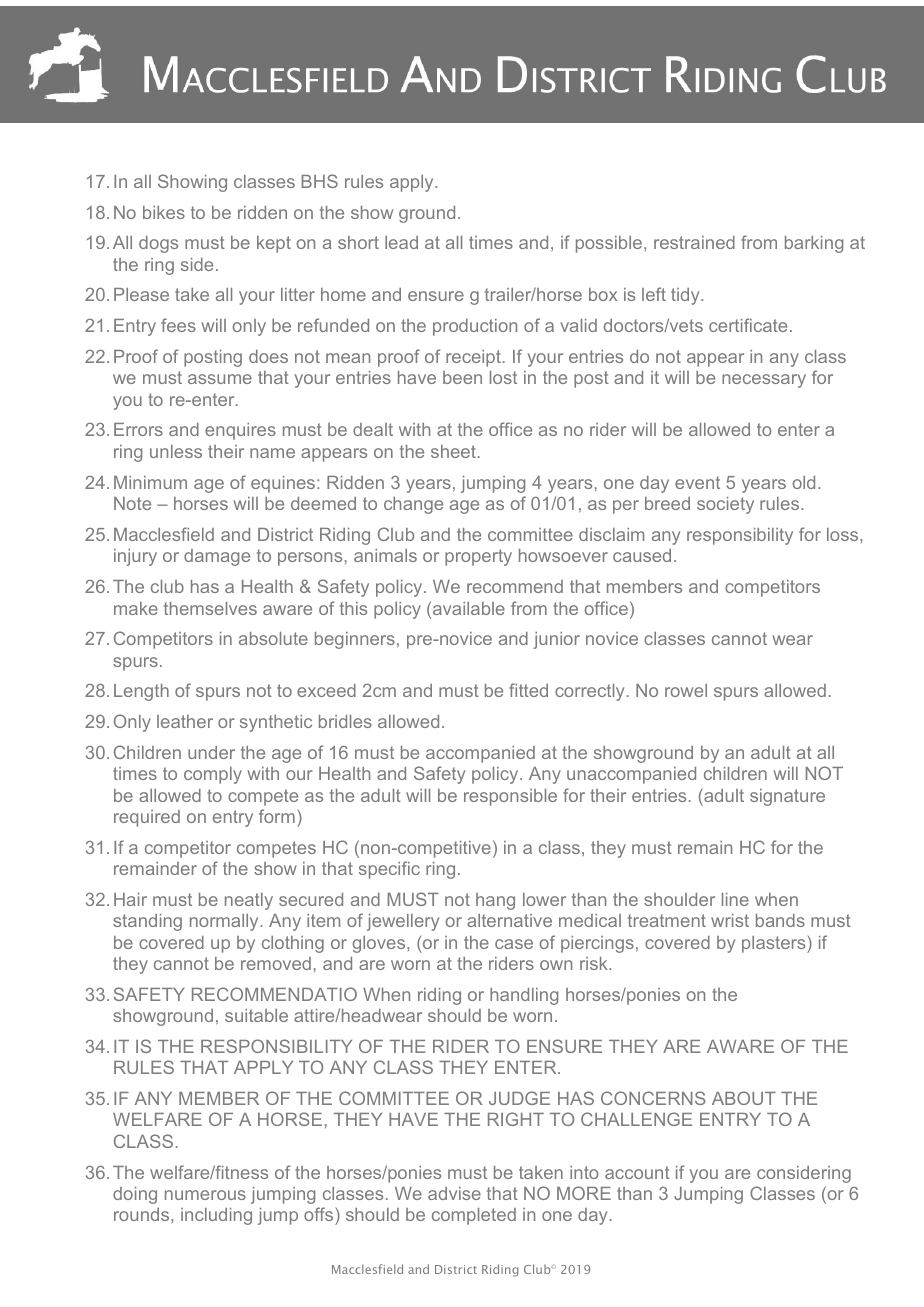  What do you see at coordinates (164, 212) in the page?
I see `bikes` at bounding box center [164, 212].
